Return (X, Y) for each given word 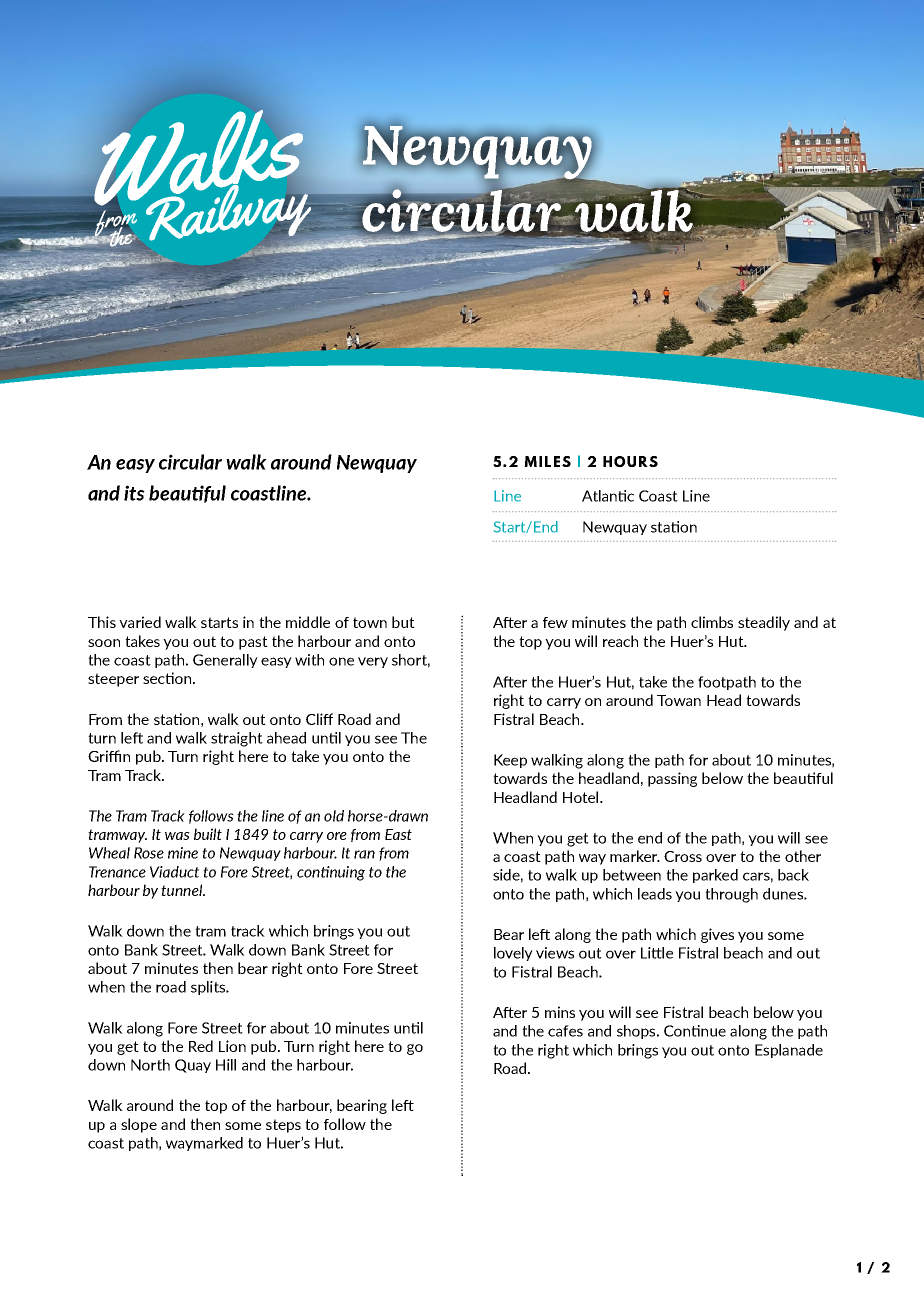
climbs (712, 622)
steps (283, 1126)
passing (672, 779)
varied (140, 622)
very (373, 662)
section (168, 678)
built (208, 834)
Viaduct (174, 872)
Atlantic (608, 496)
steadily (764, 623)
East (398, 834)
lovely (513, 954)
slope (139, 1125)
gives (717, 935)
